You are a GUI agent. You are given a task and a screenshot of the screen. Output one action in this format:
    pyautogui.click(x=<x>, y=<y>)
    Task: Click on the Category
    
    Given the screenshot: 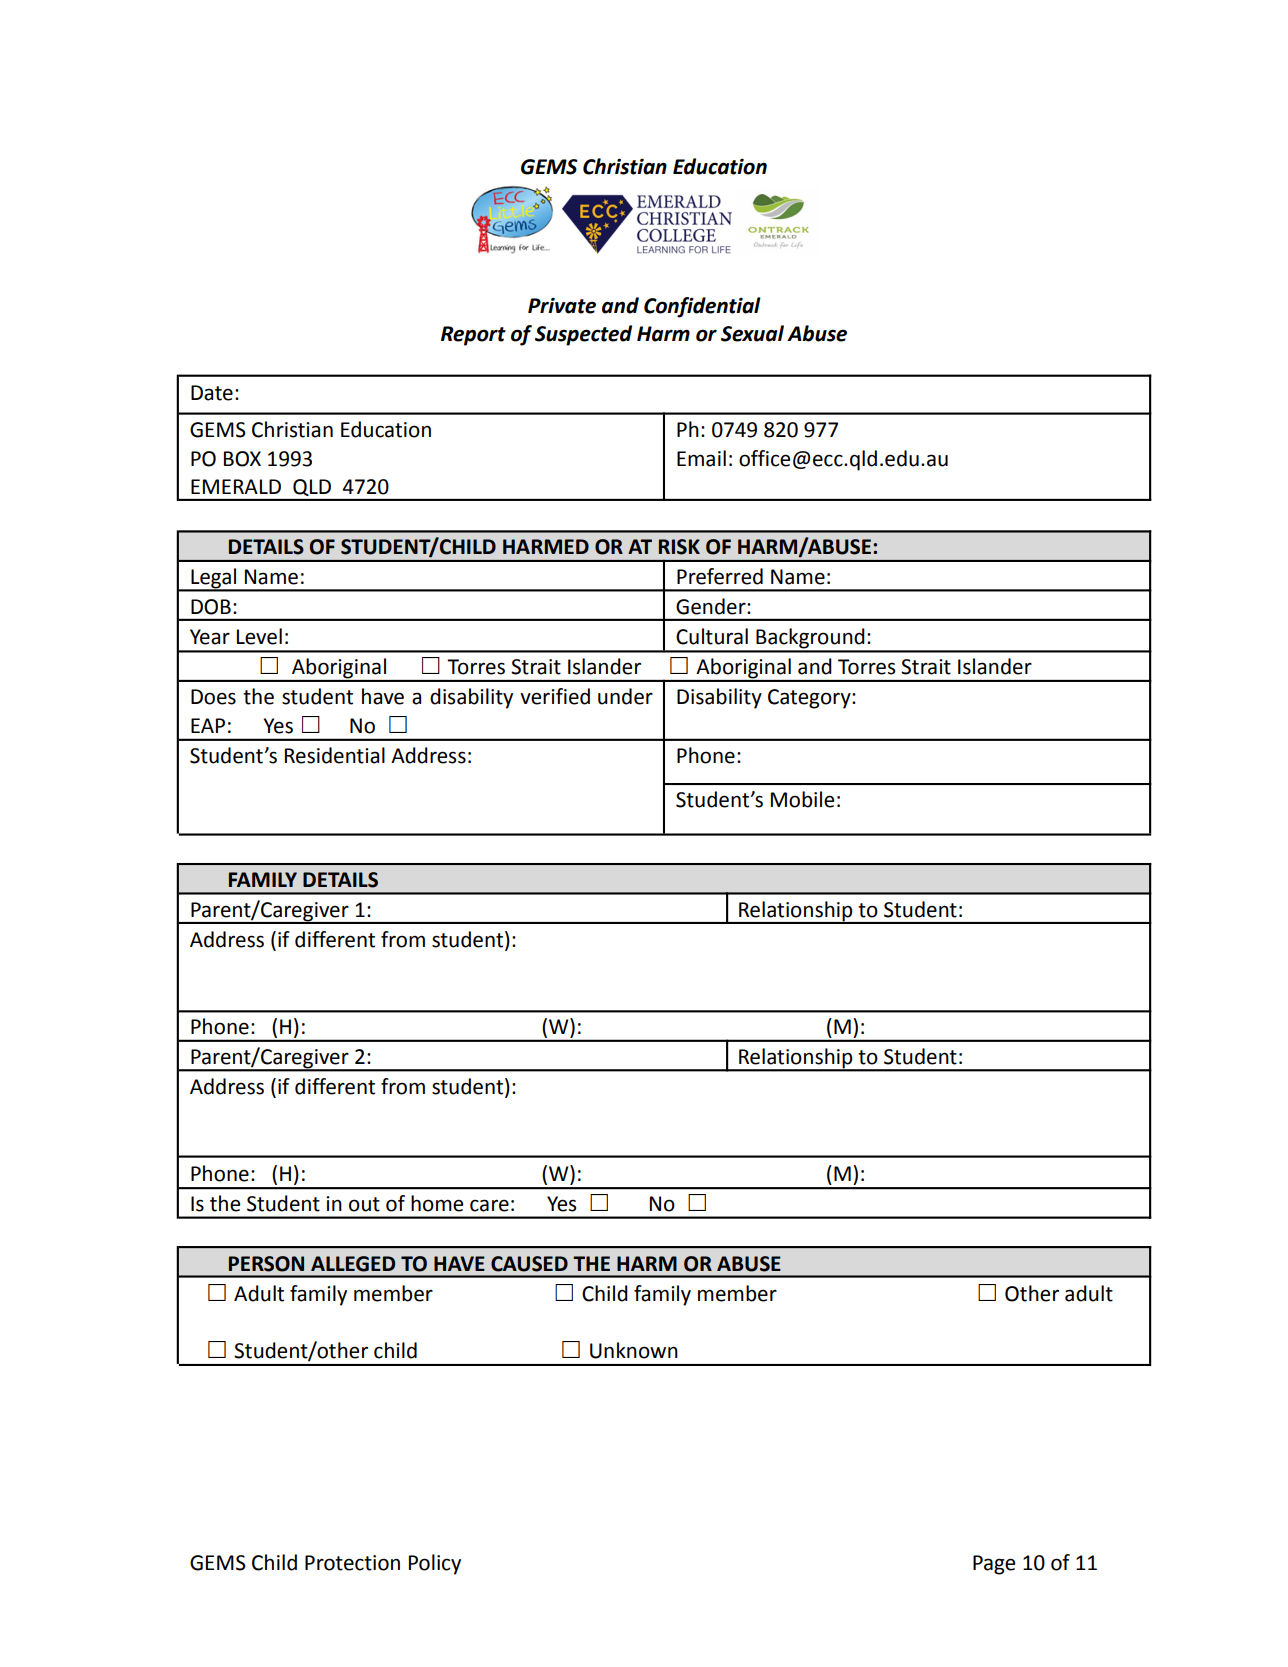 What is the action you would take?
    pyautogui.click(x=810, y=699)
